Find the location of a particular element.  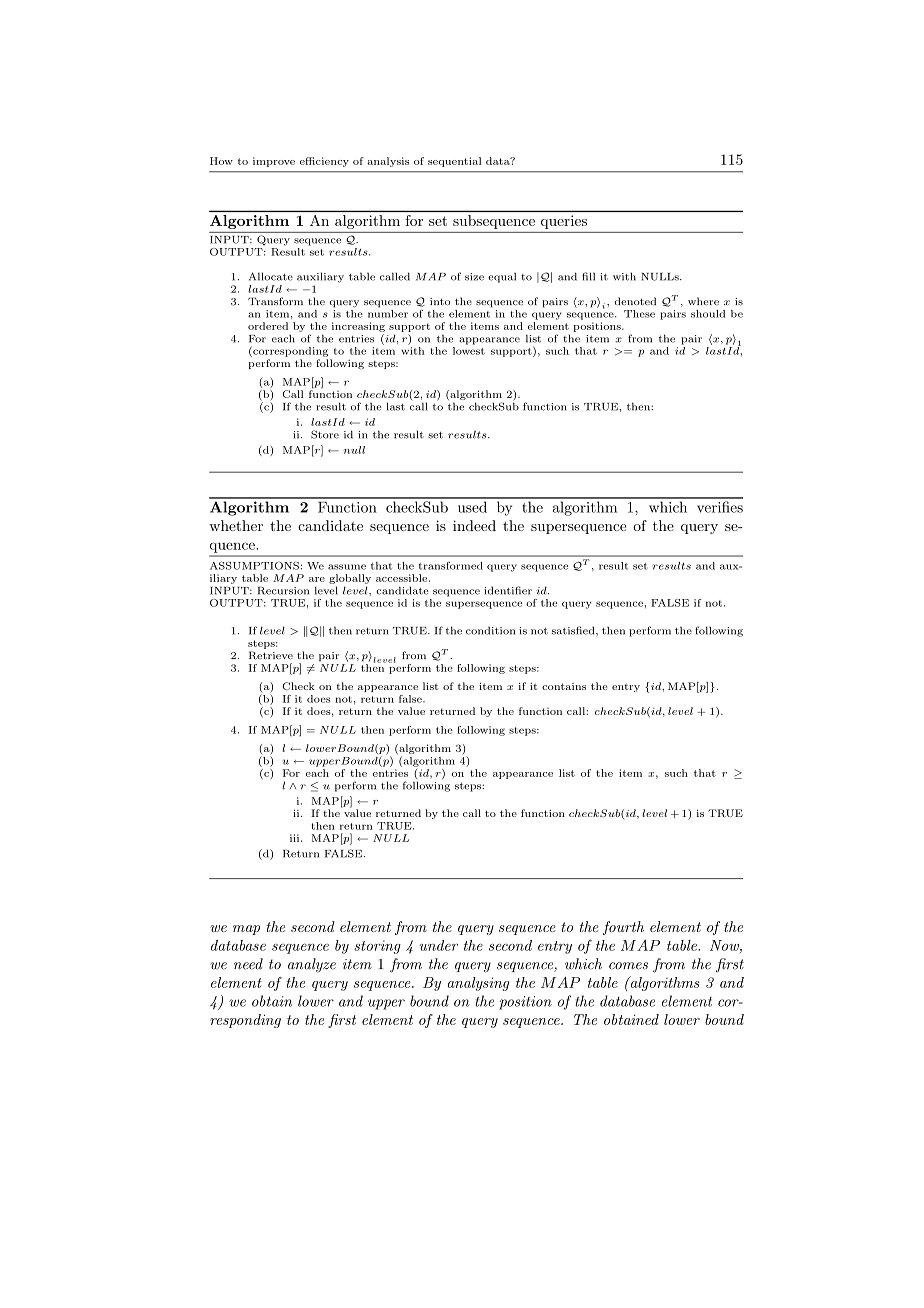

analyze is located at coordinates (312, 965).
